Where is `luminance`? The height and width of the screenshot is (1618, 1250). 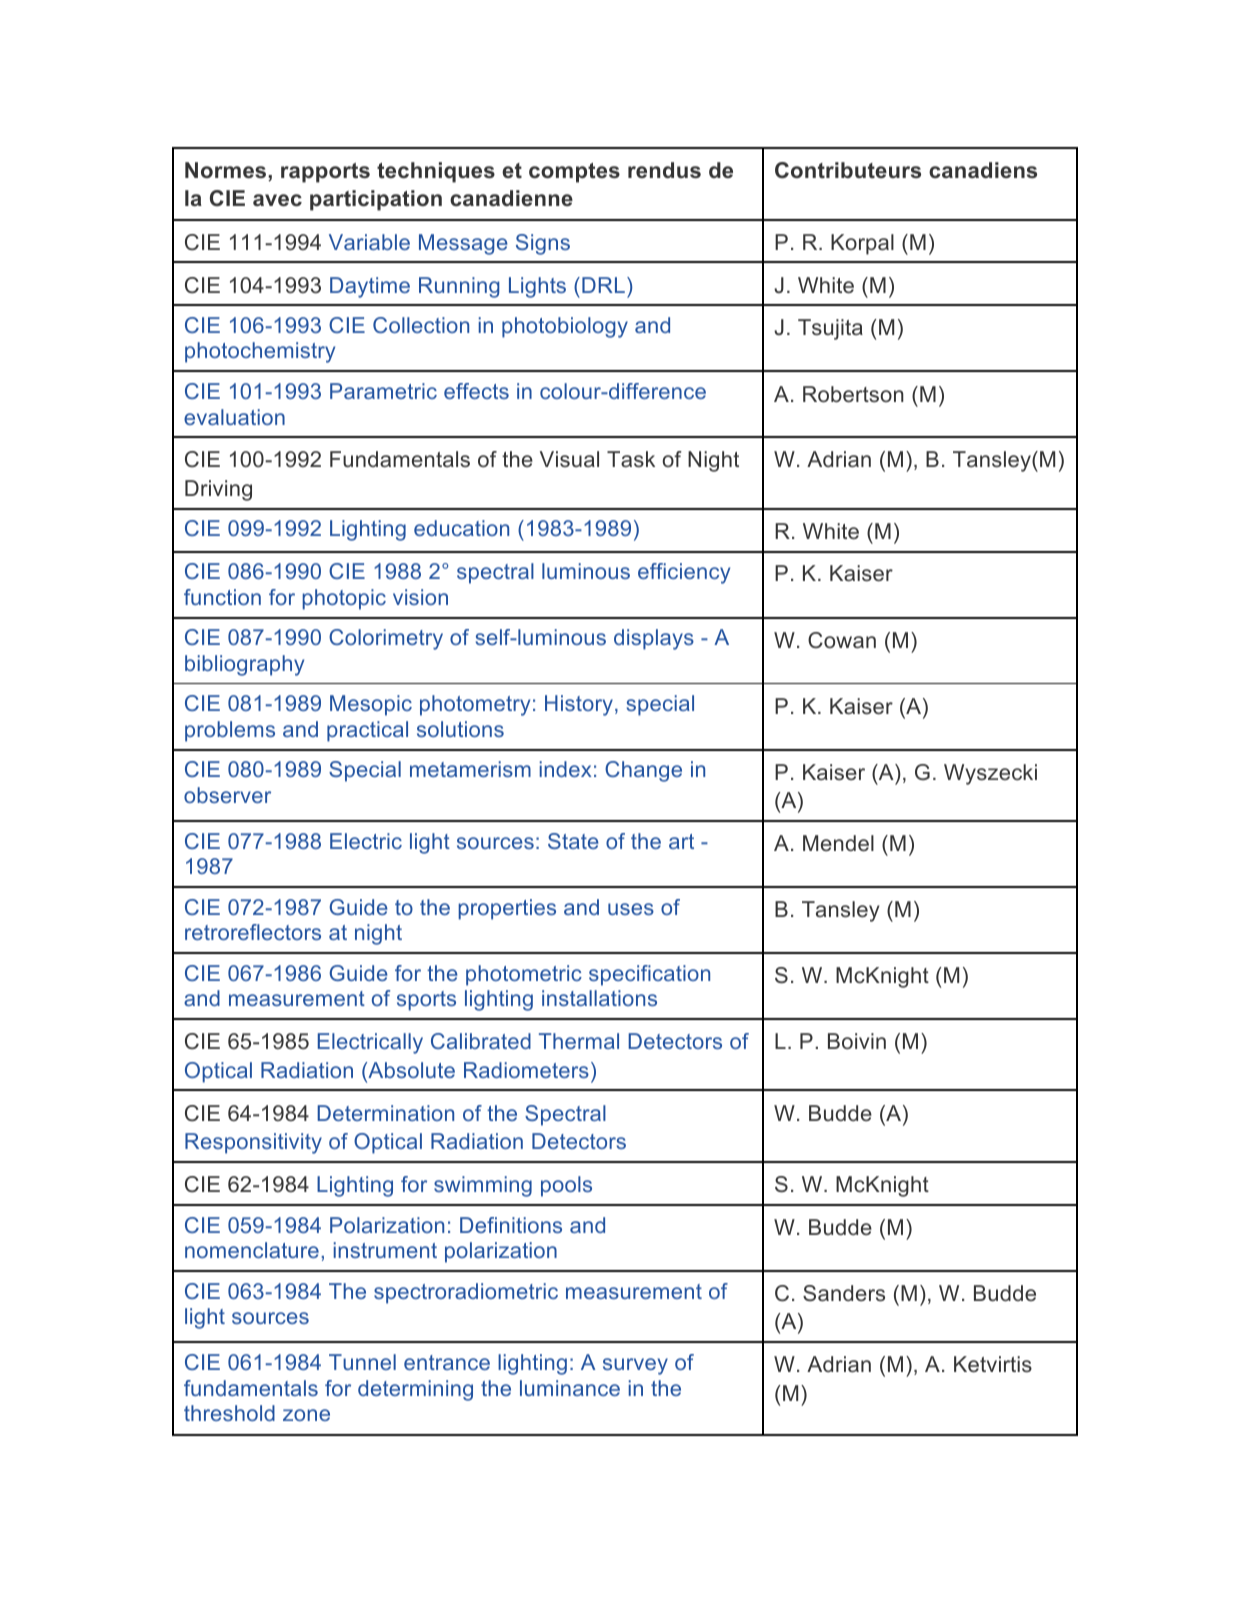
luminance is located at coordinates (570, 1388).
